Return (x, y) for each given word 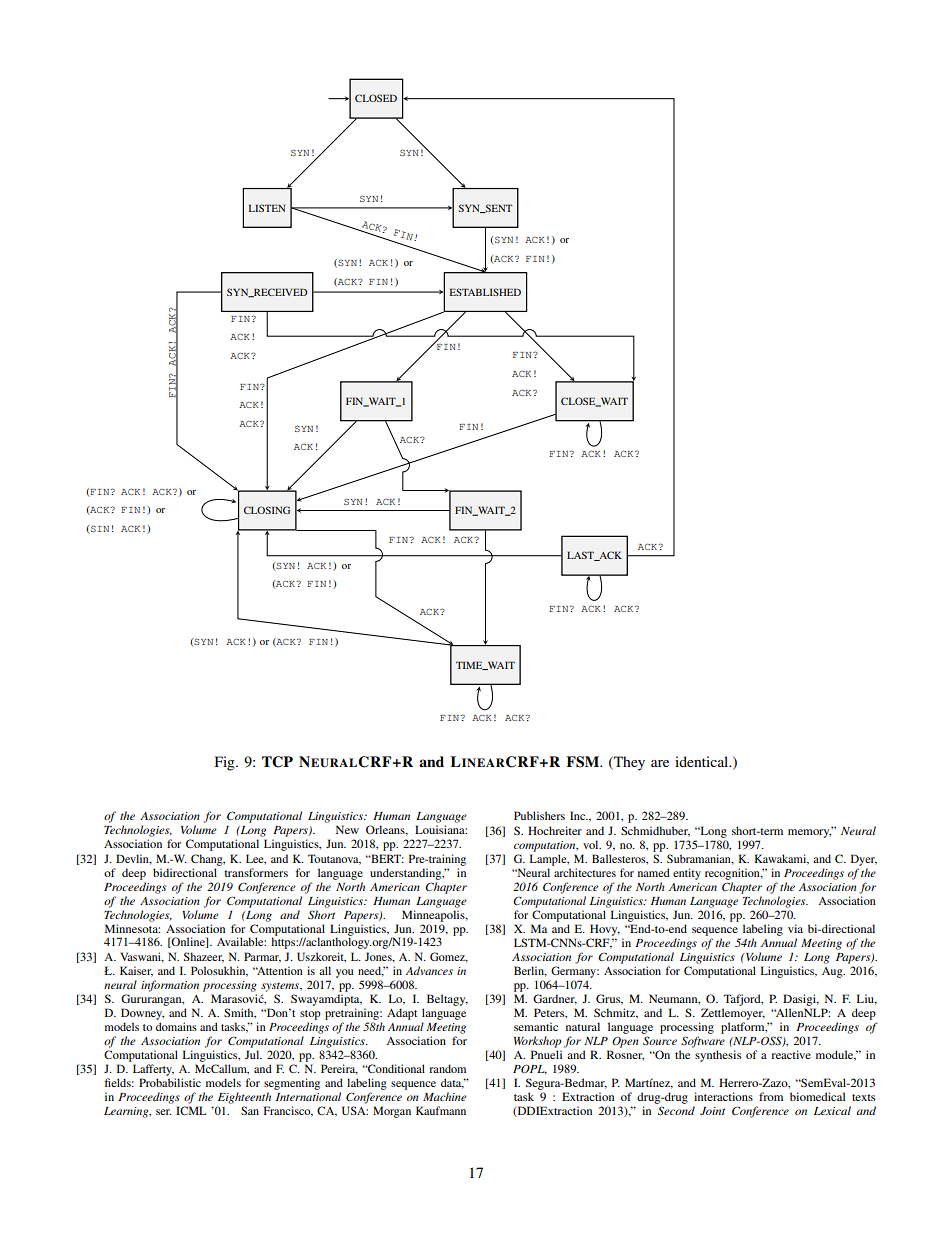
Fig (226, 763)
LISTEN (267, 208)
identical (703, 761)
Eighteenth (244, 1098)
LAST (582, 556)
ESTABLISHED (485, 292)
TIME (470, 665)
